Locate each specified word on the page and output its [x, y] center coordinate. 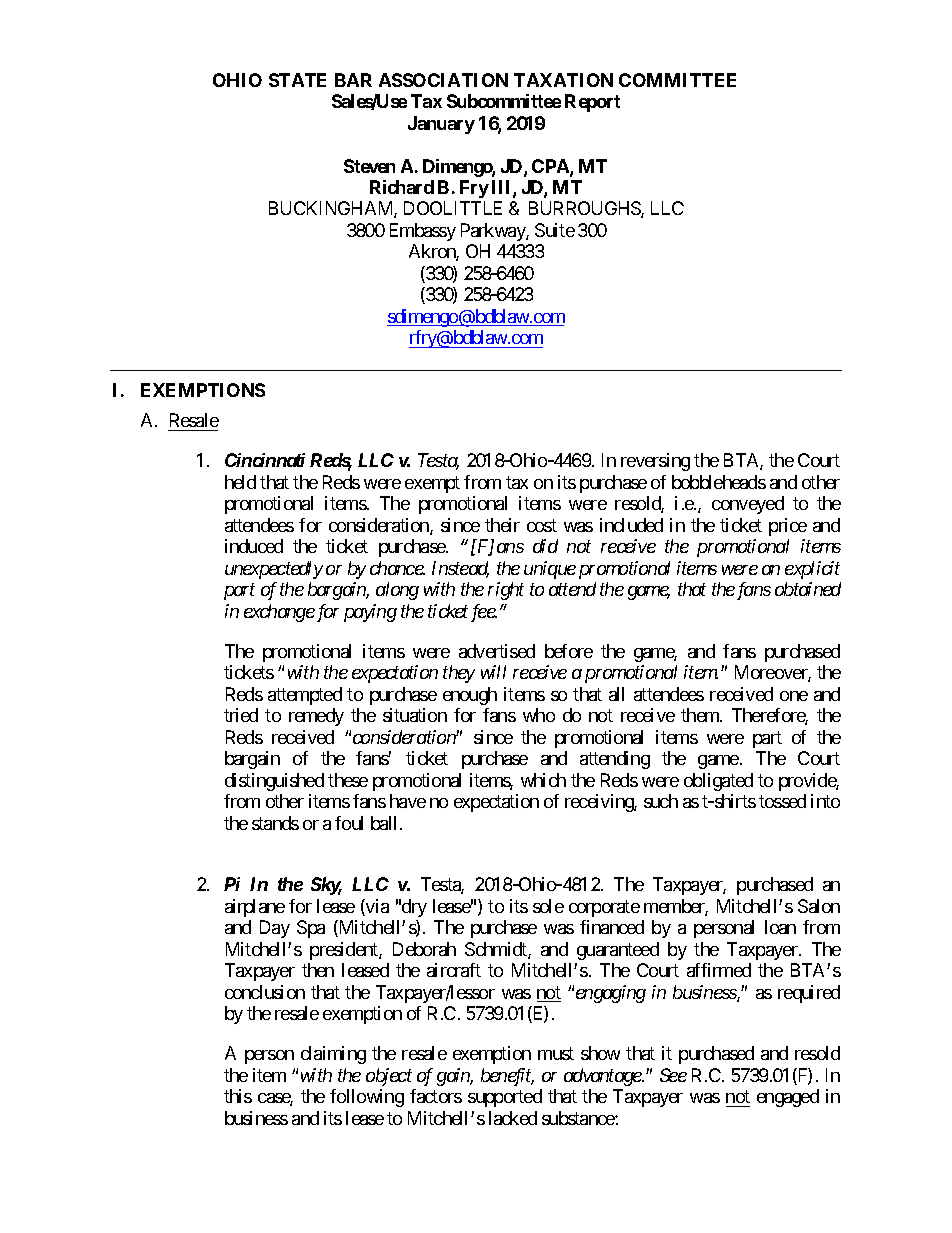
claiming [333, 1055]
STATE [297, 80]
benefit [507, 1077]
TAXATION [563, 80]
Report [592, 103]
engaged [788, 1098]
